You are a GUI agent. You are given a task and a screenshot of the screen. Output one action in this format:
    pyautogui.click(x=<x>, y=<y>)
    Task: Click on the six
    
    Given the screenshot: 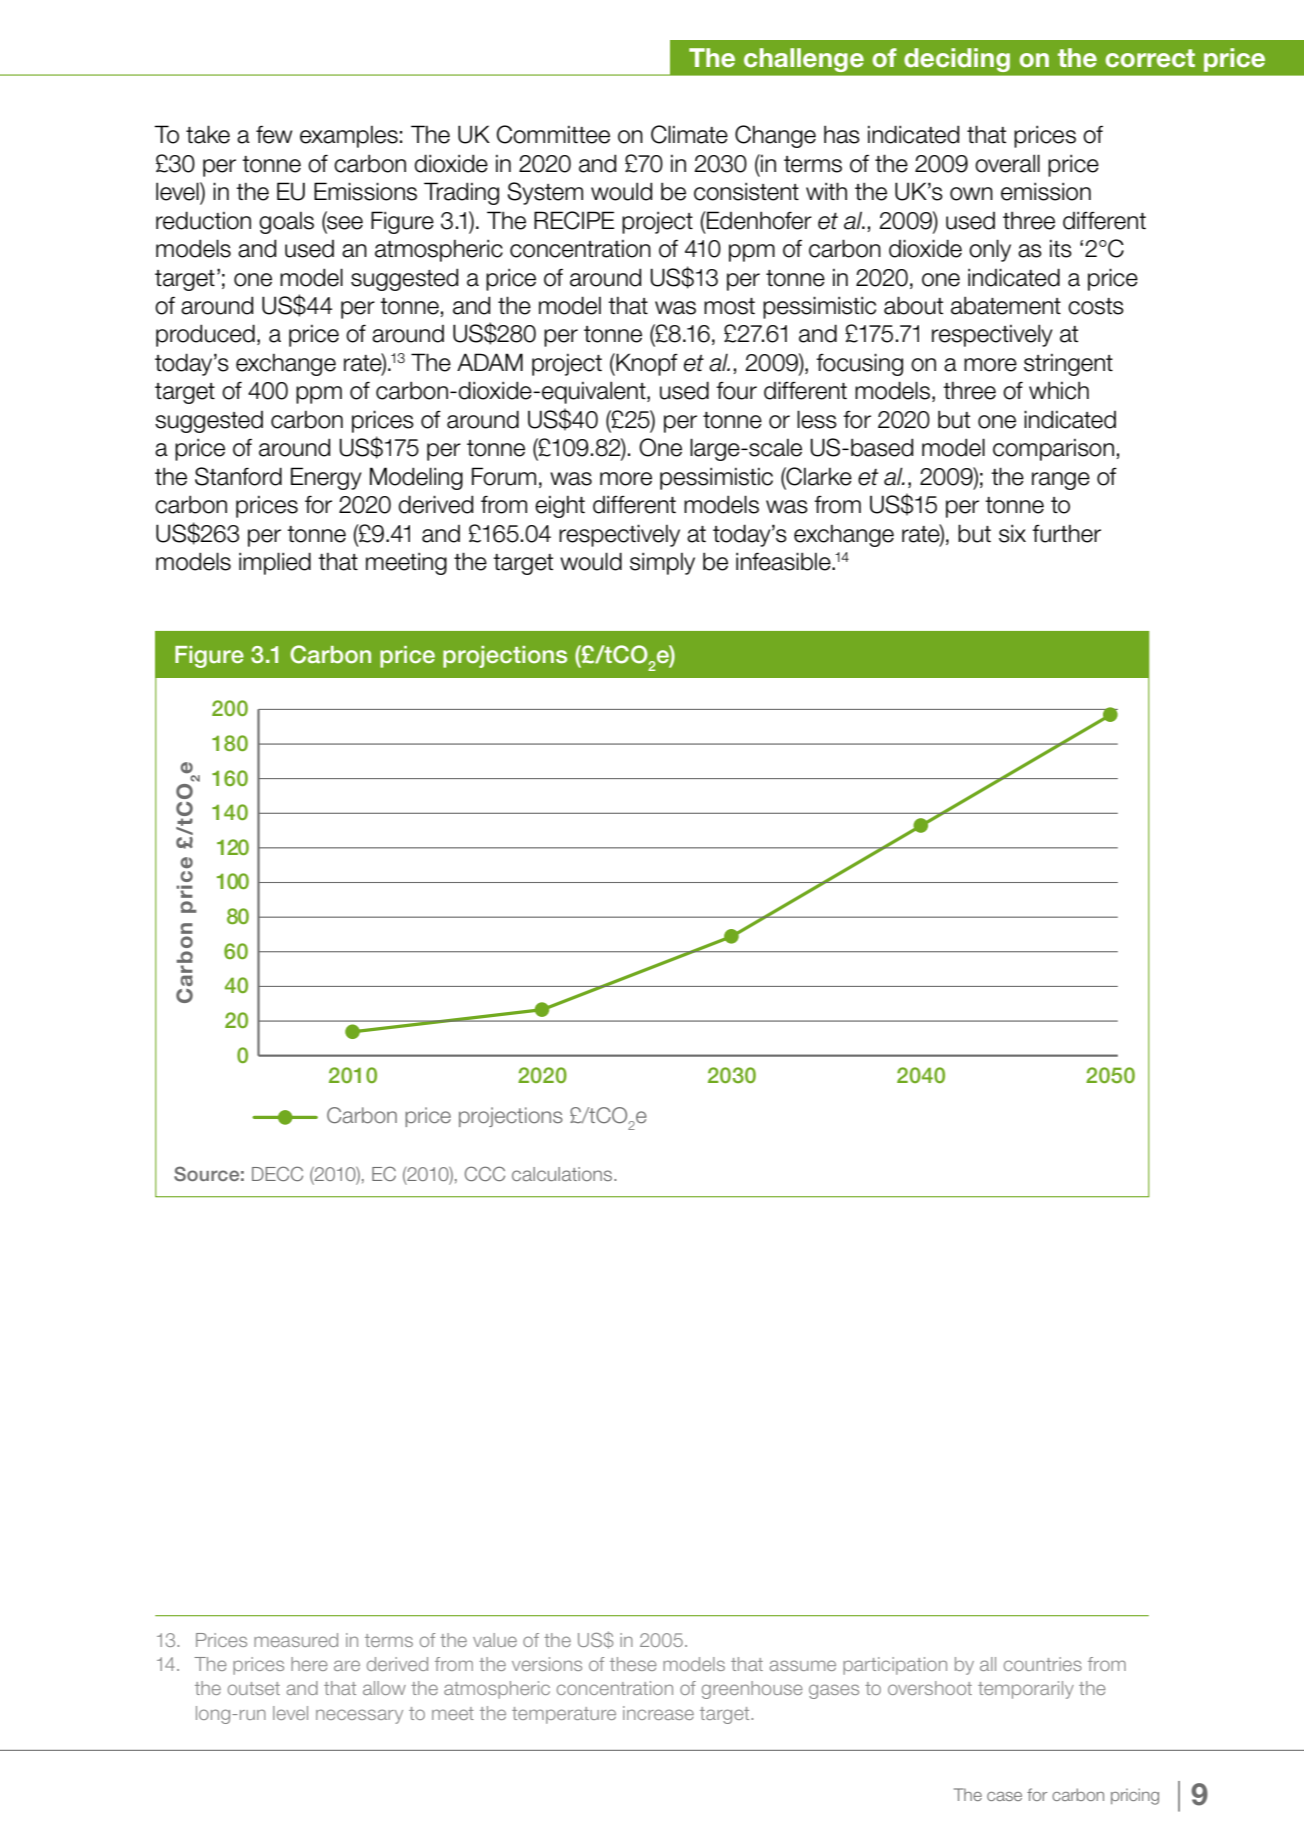 What is the action you would take?
    pyautogui.click(x=1012, y=533)
